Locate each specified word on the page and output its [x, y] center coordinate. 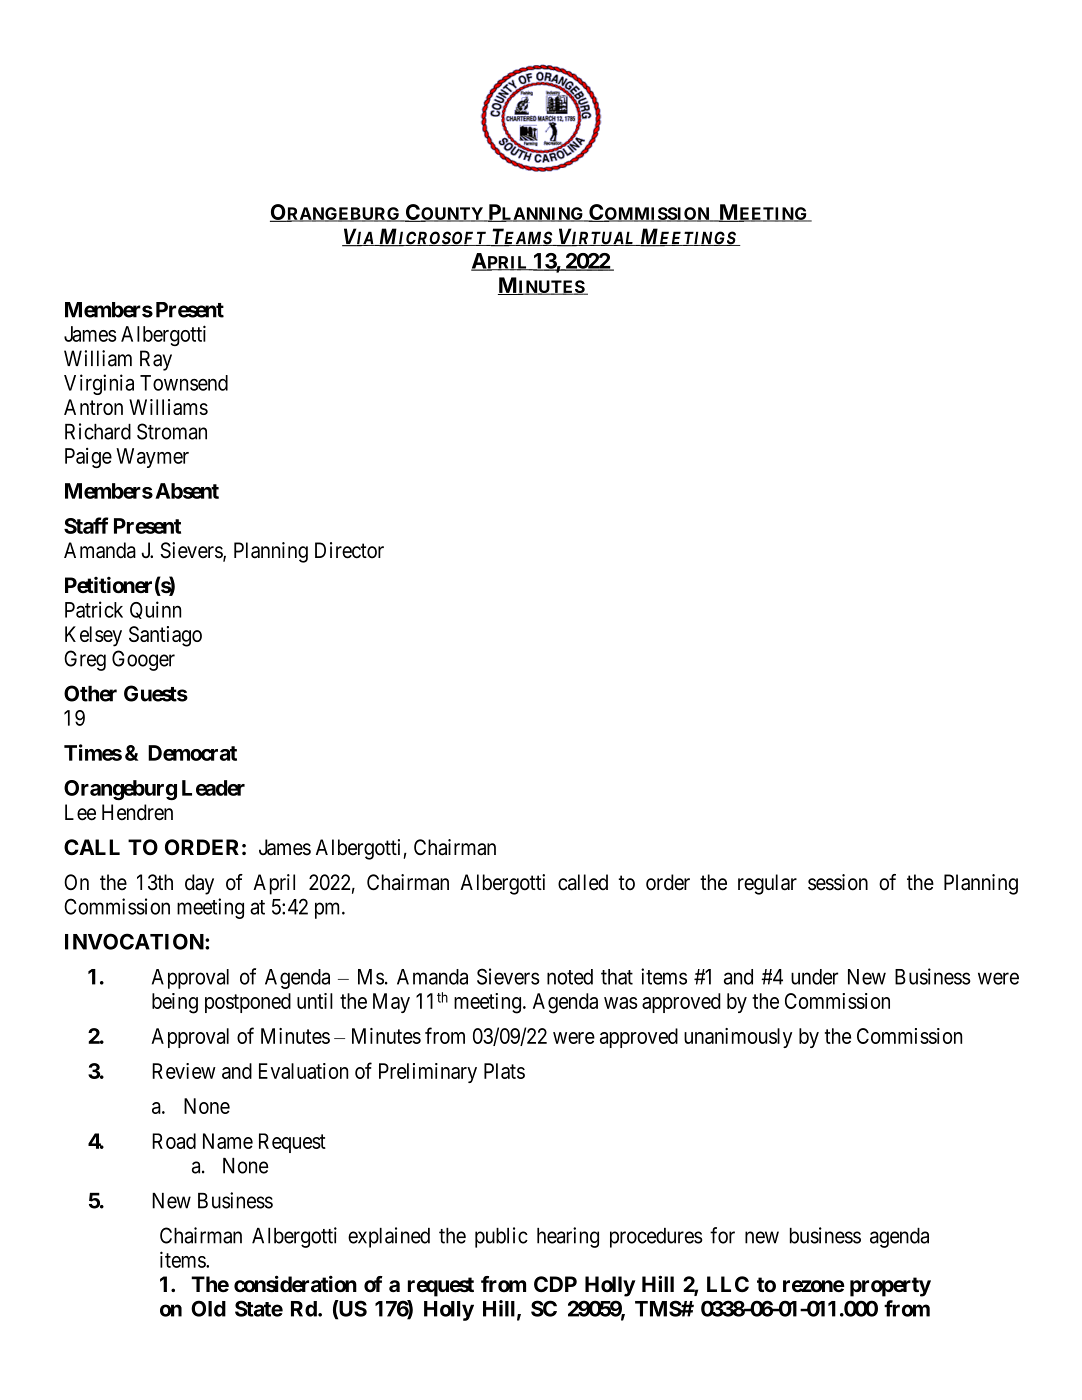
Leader [213, 788]
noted [570, 977]
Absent [187, 491]
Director [349, 550]
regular [767, 884]
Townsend [184, 383]
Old [208, 1308]
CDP [555, 1284]
